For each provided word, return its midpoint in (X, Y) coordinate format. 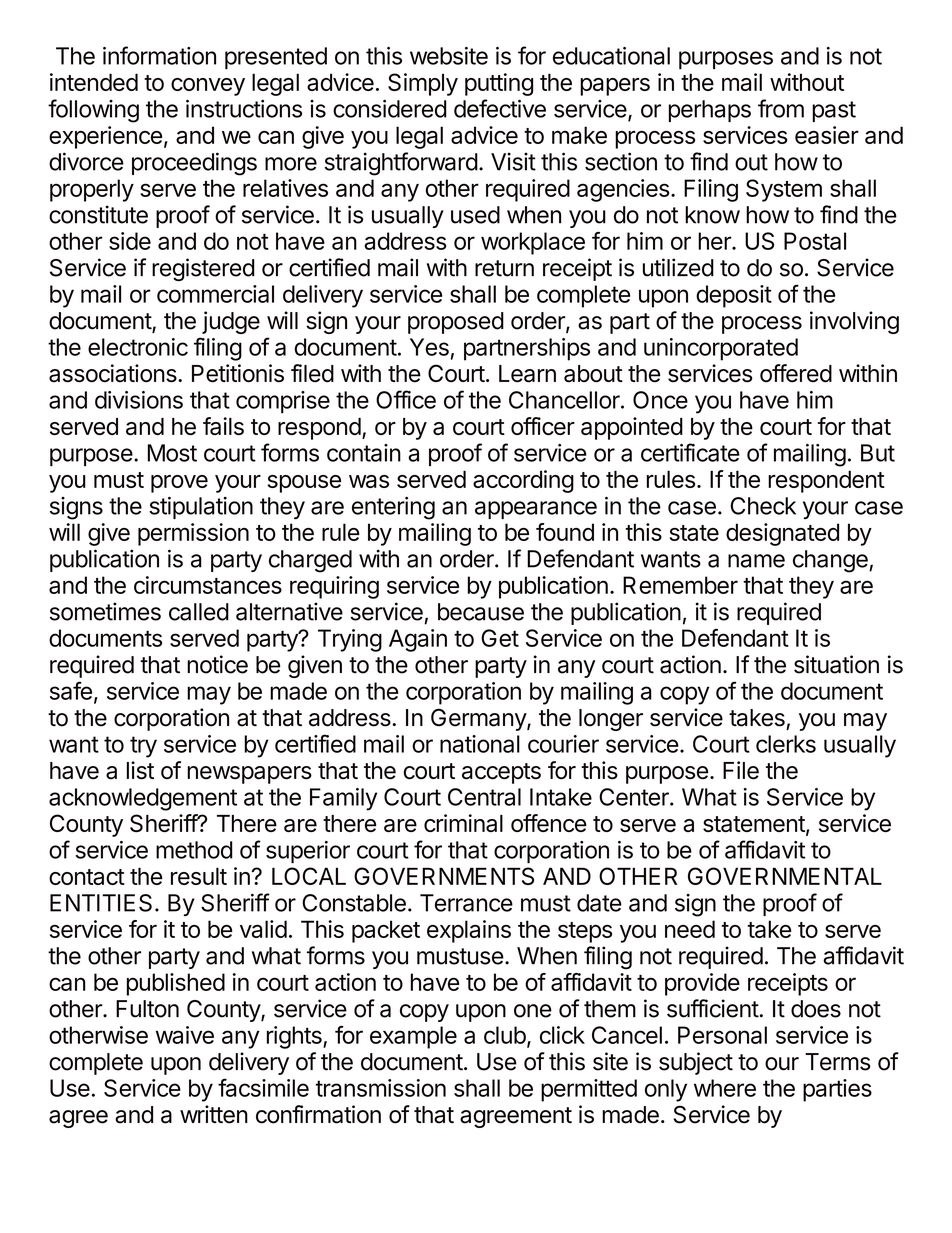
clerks (786, 744)
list (140, 770)
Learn (527, 374)
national (480, 744)
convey (208, 87)
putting (499, 84)
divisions (139, 400)
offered (796, 373)
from (781, 108)
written (214, 1114)
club (505, 1035)
